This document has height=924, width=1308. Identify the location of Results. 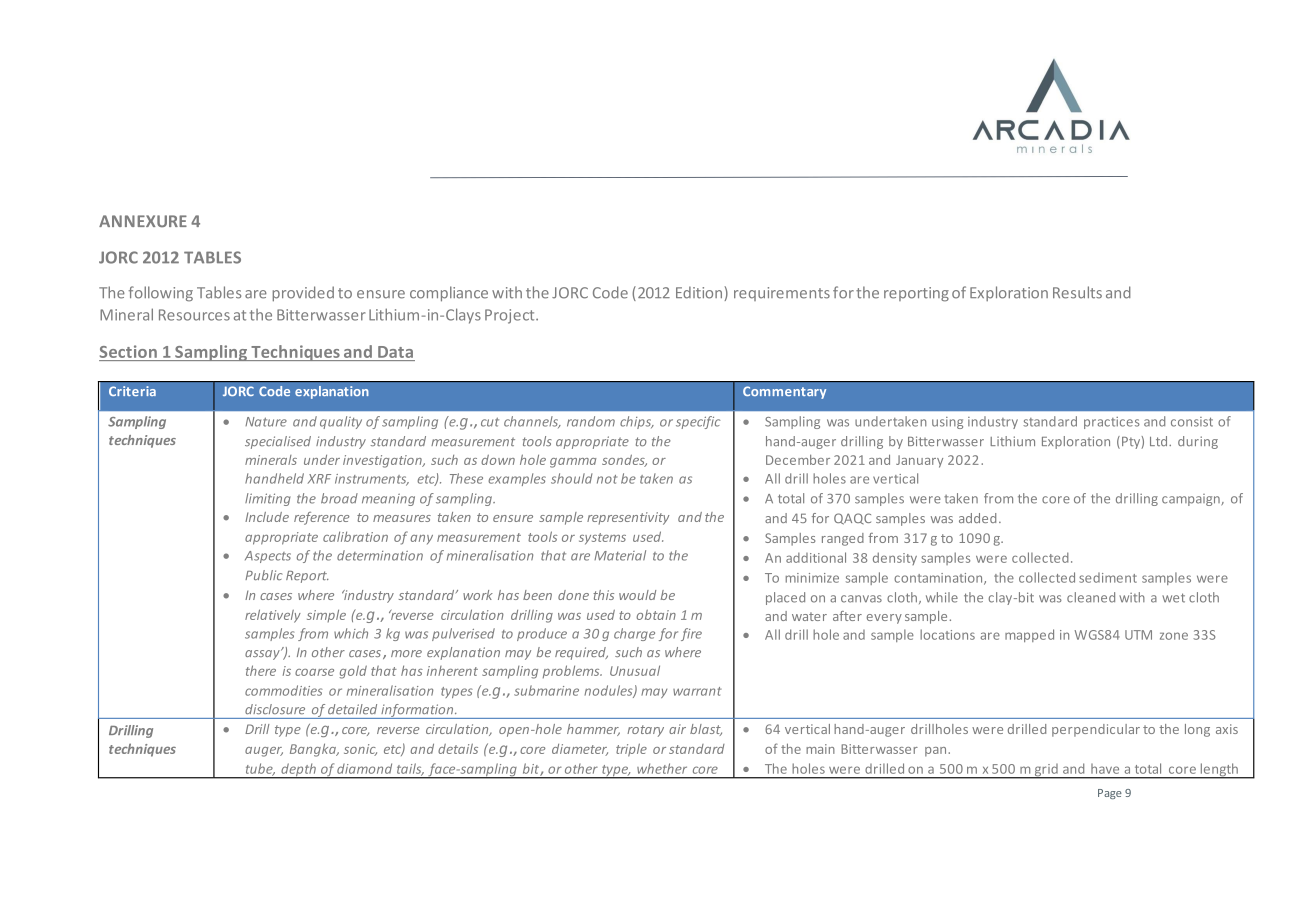
(1077, 292).
